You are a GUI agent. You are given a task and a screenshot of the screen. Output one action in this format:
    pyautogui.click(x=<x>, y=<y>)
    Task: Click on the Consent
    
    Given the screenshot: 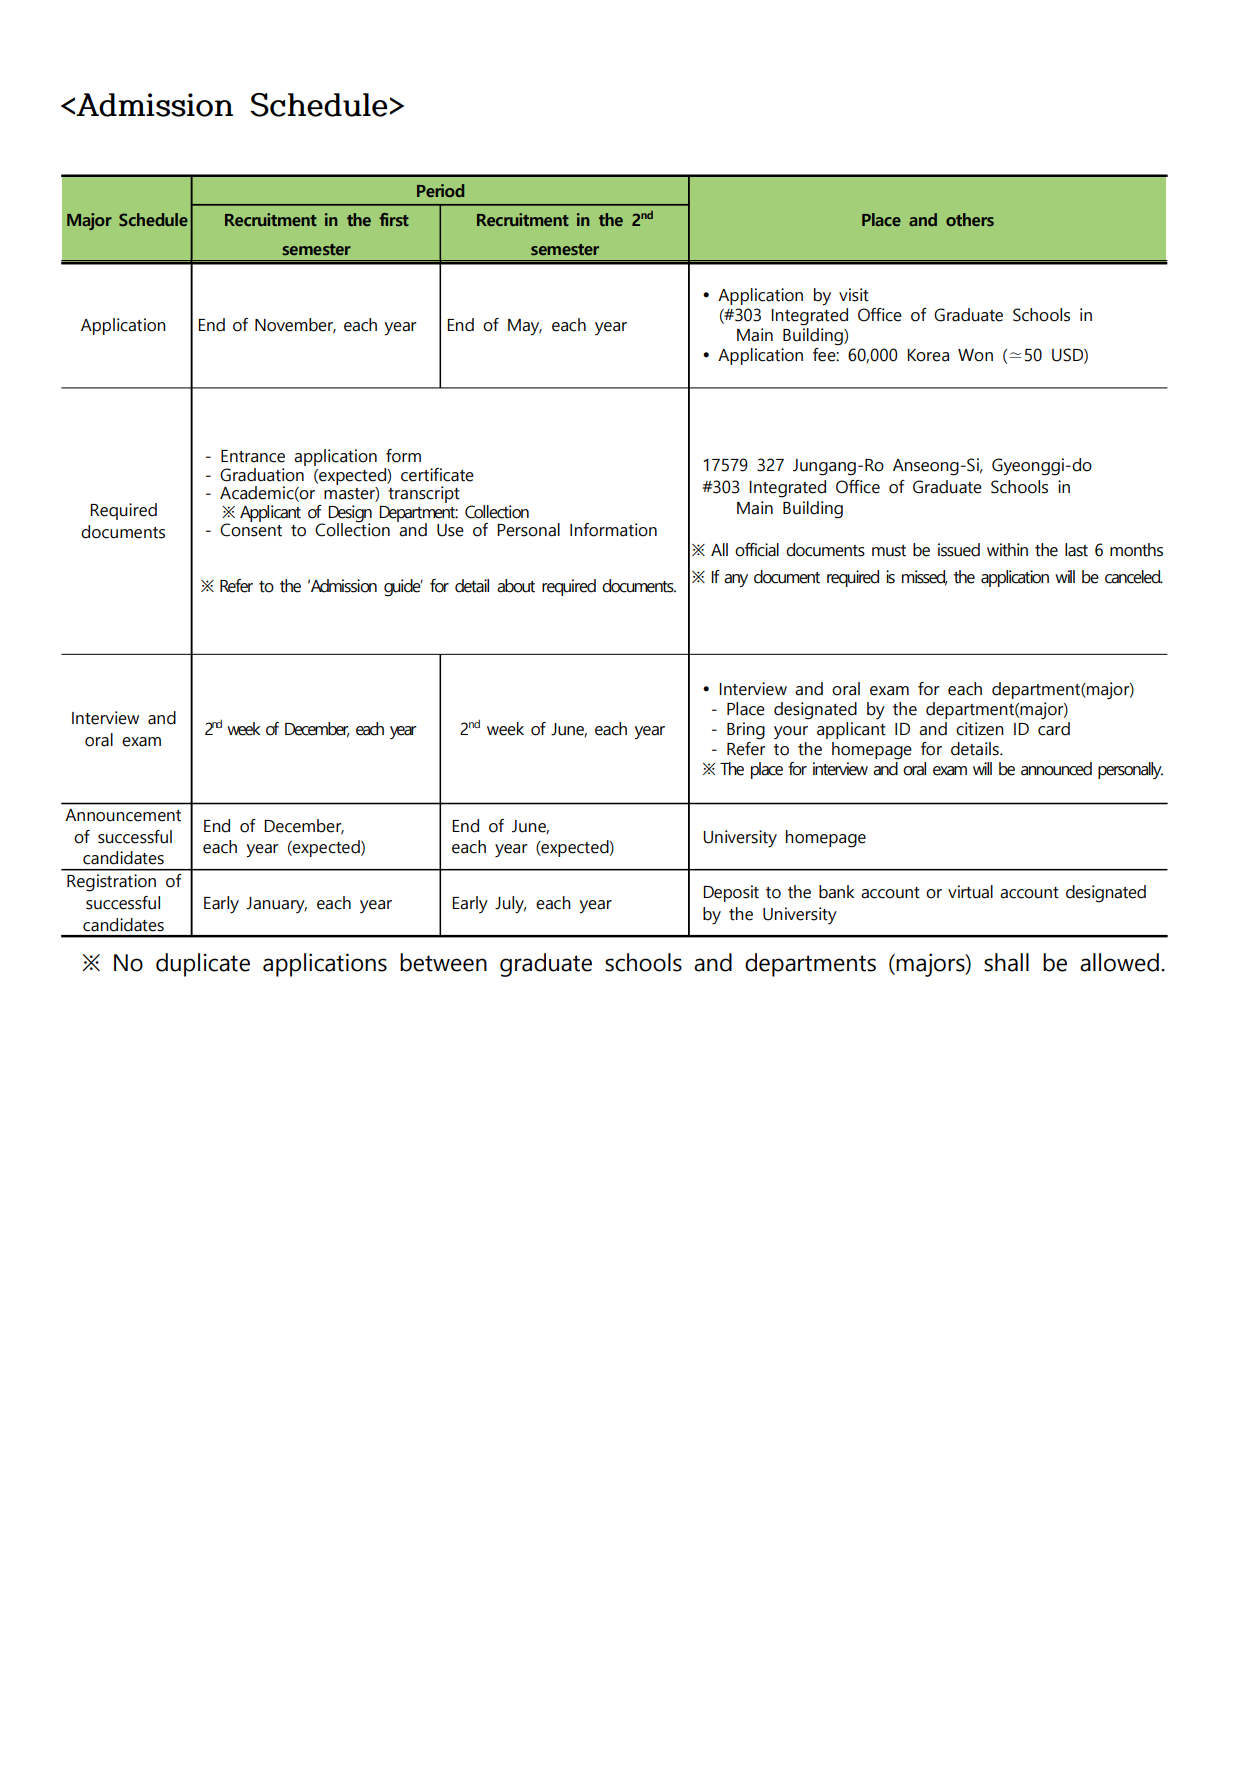 What is the action you would take?
    pyautogui.click(x=251, y=529)
